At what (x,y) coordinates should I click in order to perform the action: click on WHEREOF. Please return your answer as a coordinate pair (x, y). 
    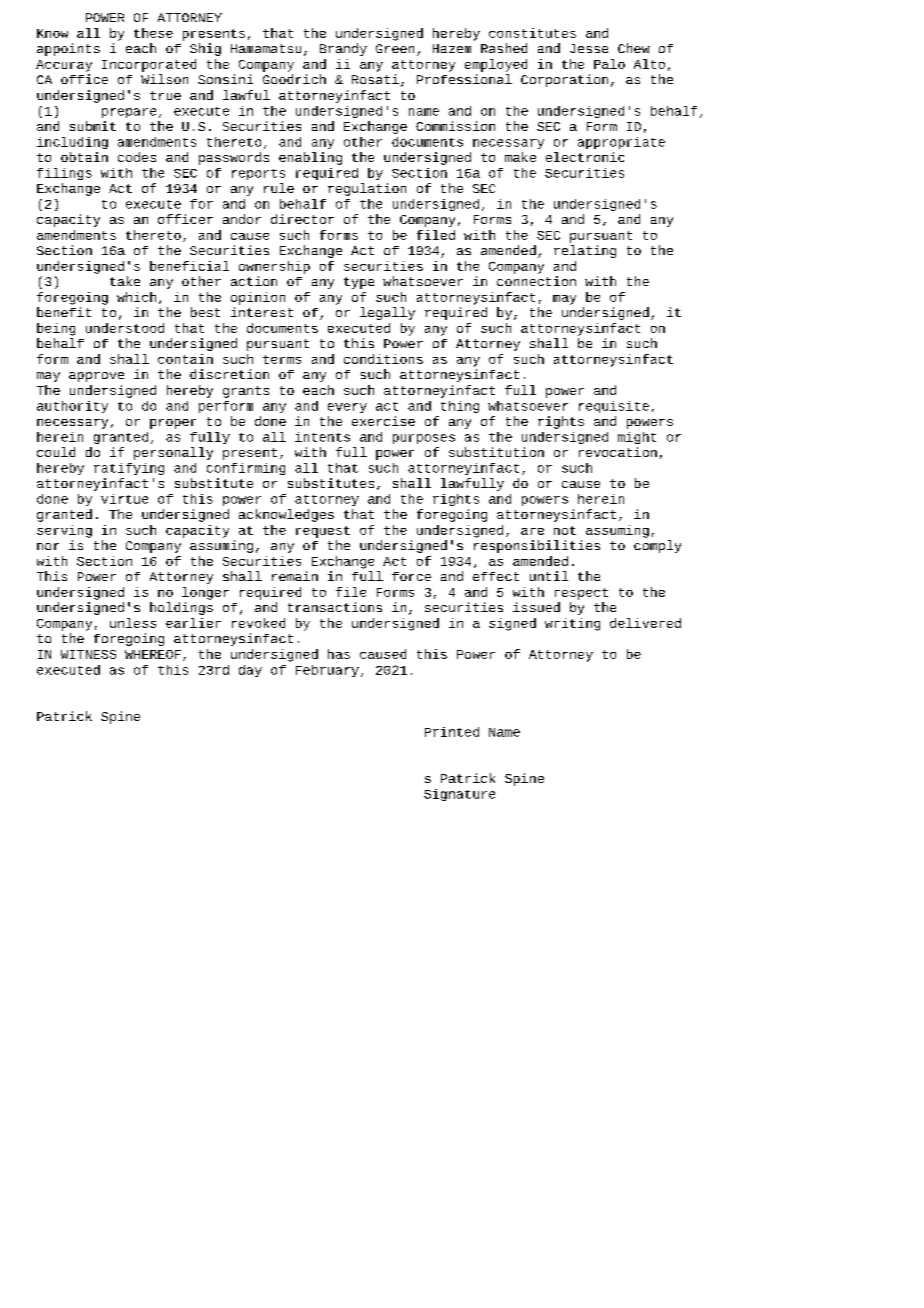
    Looking at the image, I should click on (153, 654).
